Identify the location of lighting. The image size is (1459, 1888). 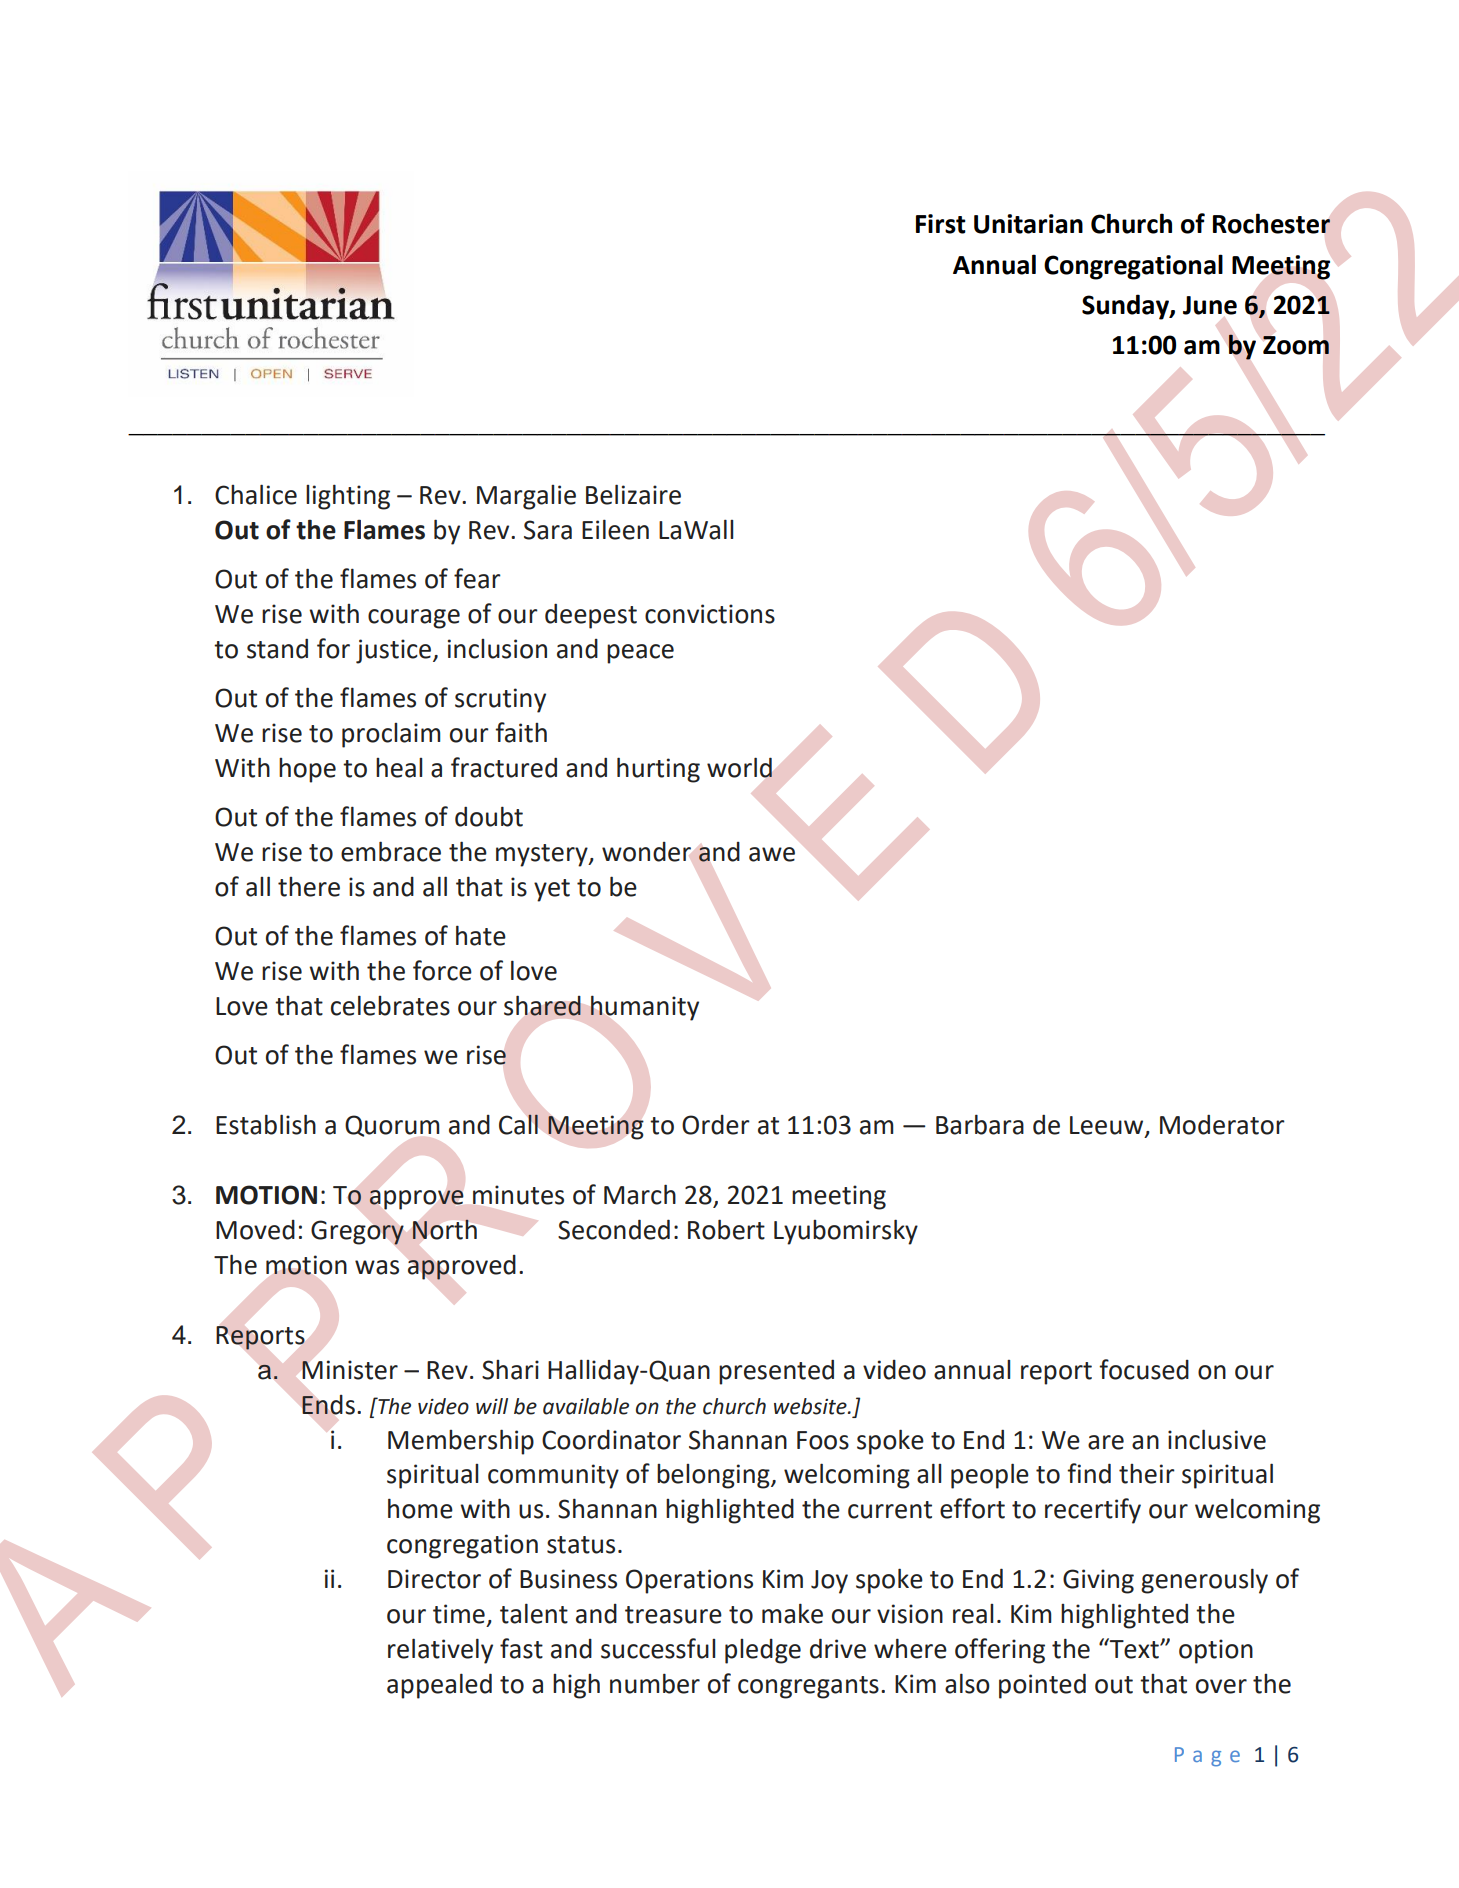
(348, 497).
